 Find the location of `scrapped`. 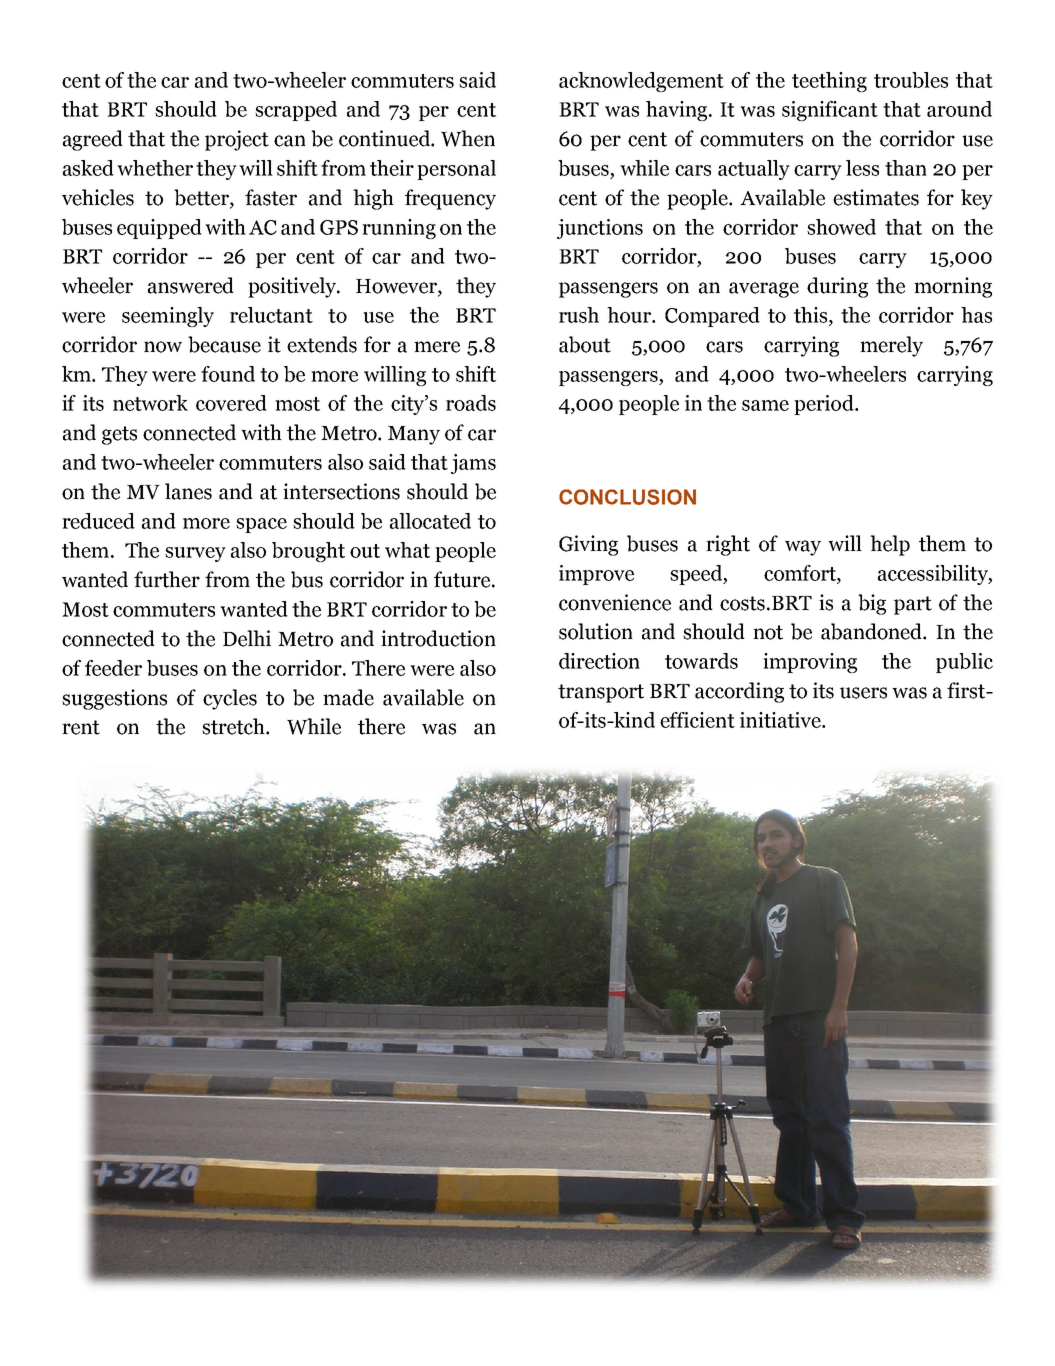

scrapped is located at coordinates (296, 111).
